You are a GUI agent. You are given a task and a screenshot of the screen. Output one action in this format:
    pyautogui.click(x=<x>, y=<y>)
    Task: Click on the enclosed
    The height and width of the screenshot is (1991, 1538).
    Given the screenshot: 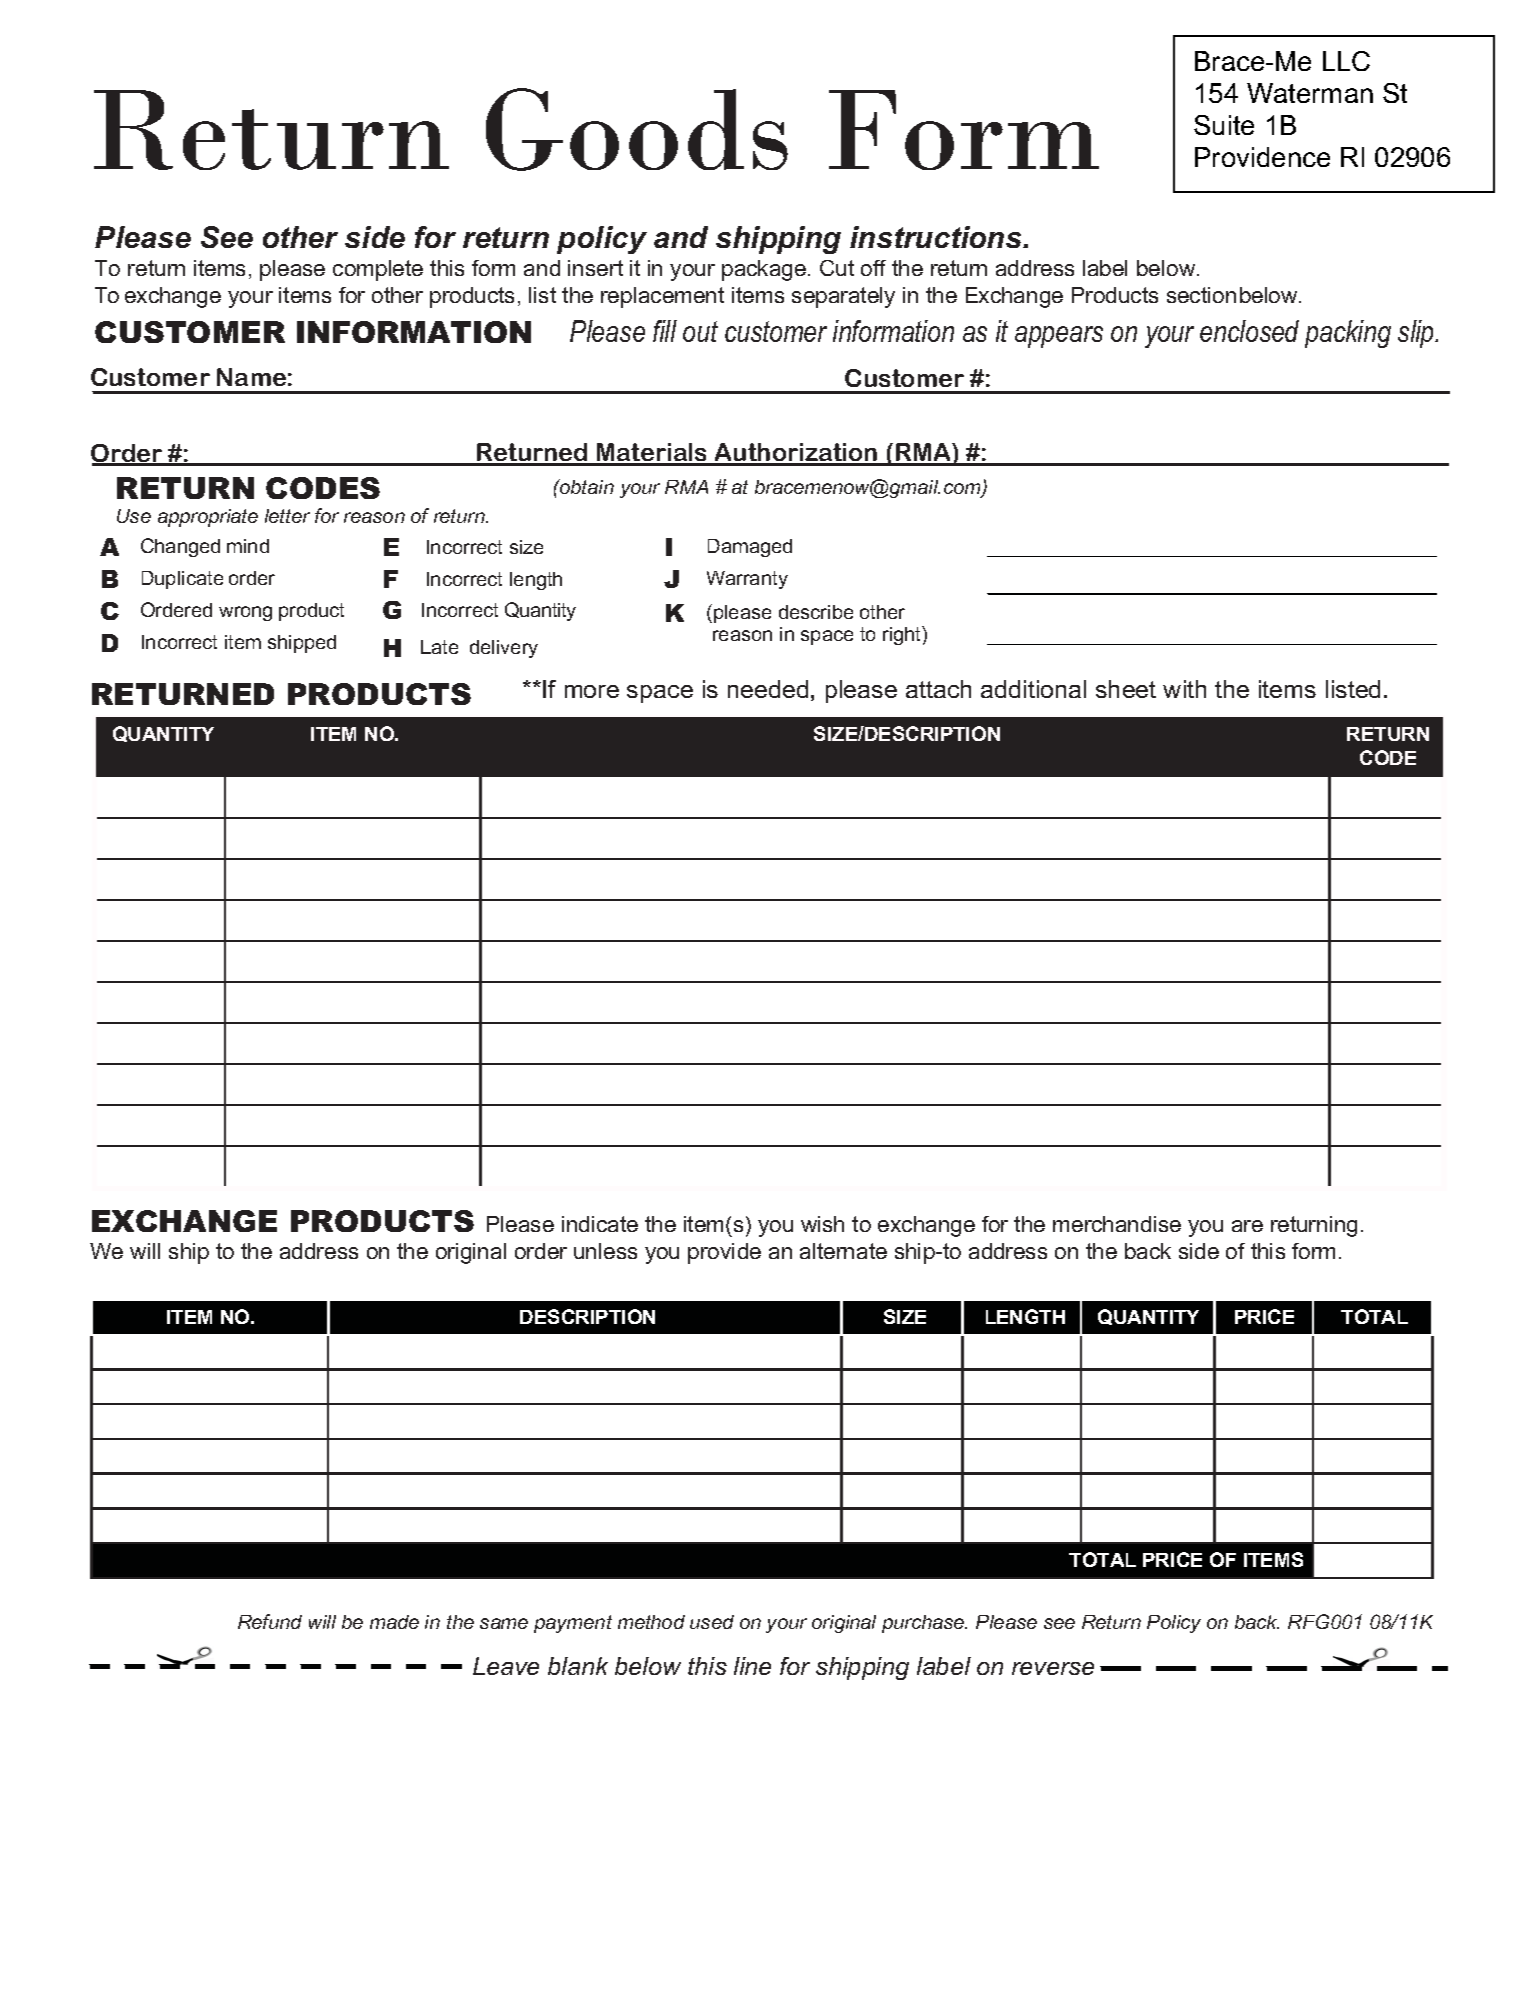 What is the action you would take?
    pyautogui.click(x=1249, y=331)
